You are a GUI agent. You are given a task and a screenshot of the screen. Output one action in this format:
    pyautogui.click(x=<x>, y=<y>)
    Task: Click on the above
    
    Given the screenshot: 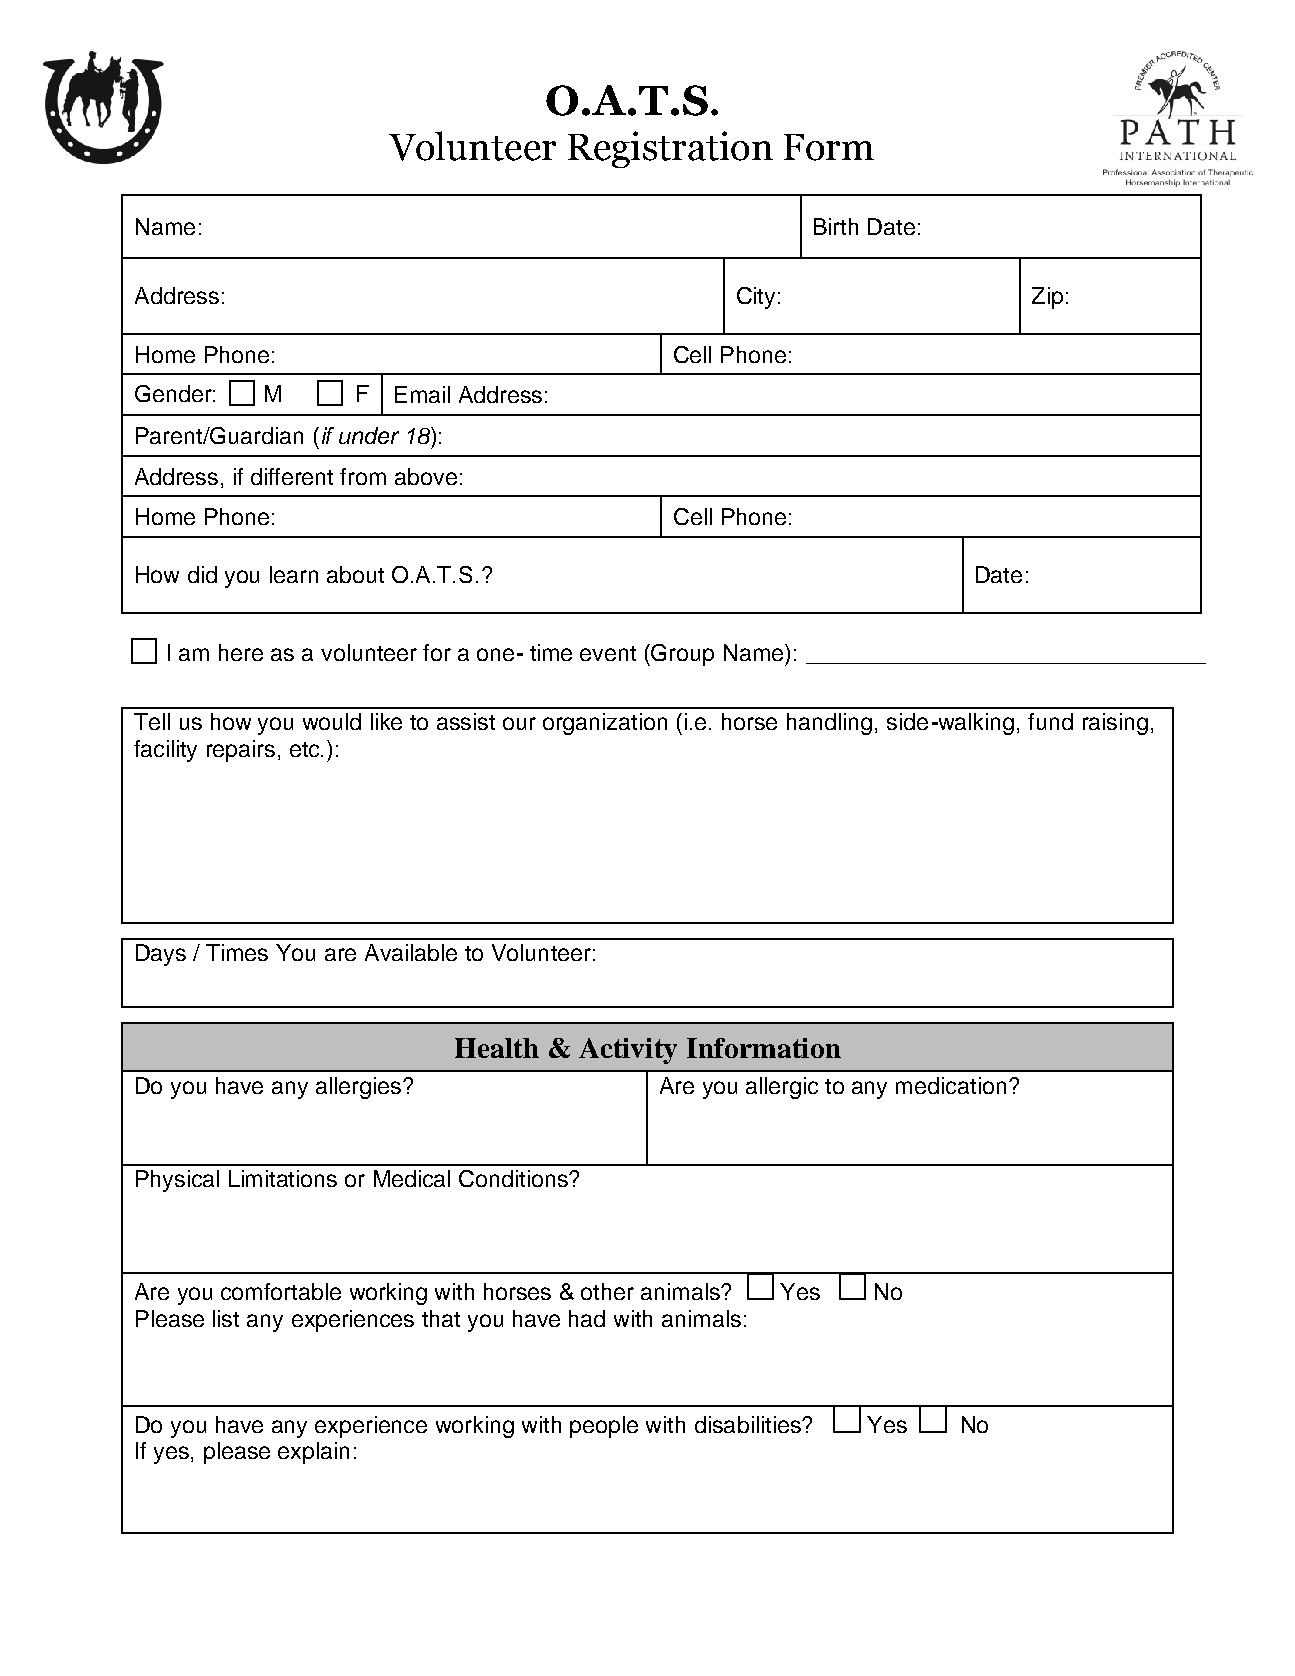 What is the action you would take?
    pyautogui.click(x=426, y=476)
